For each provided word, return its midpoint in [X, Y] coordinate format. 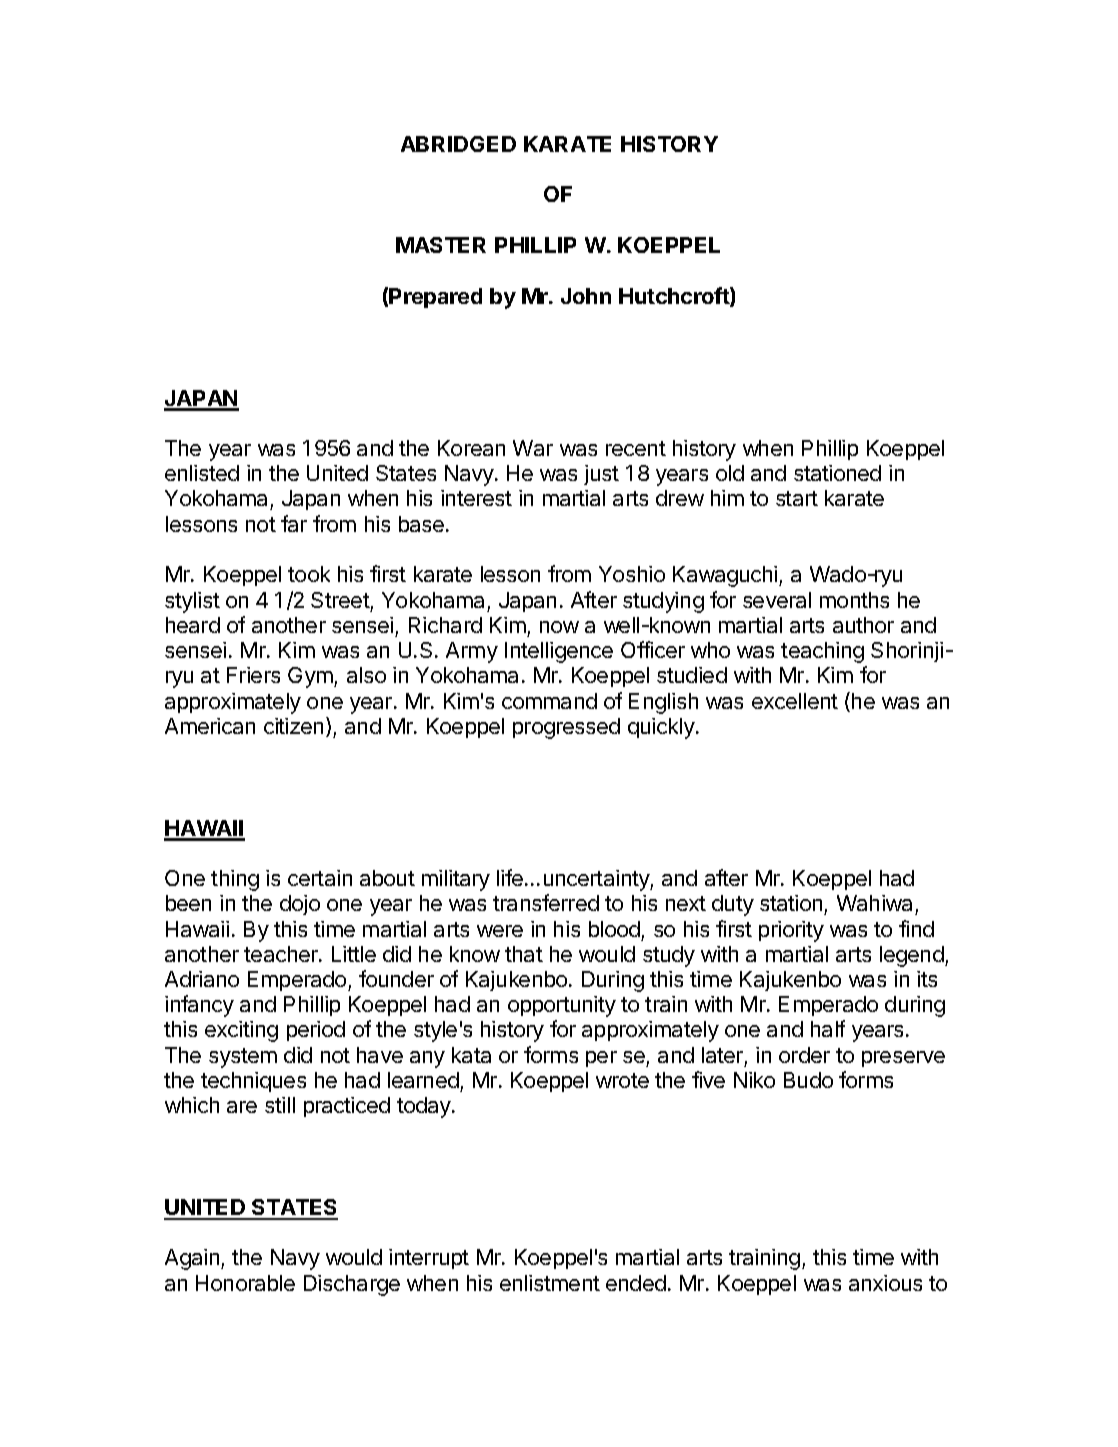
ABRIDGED [458, 144]
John [586, 296]
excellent [795, 701]
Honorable [245, 1283]
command [549, 701]
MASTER [441, 245]
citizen [293, 726]
